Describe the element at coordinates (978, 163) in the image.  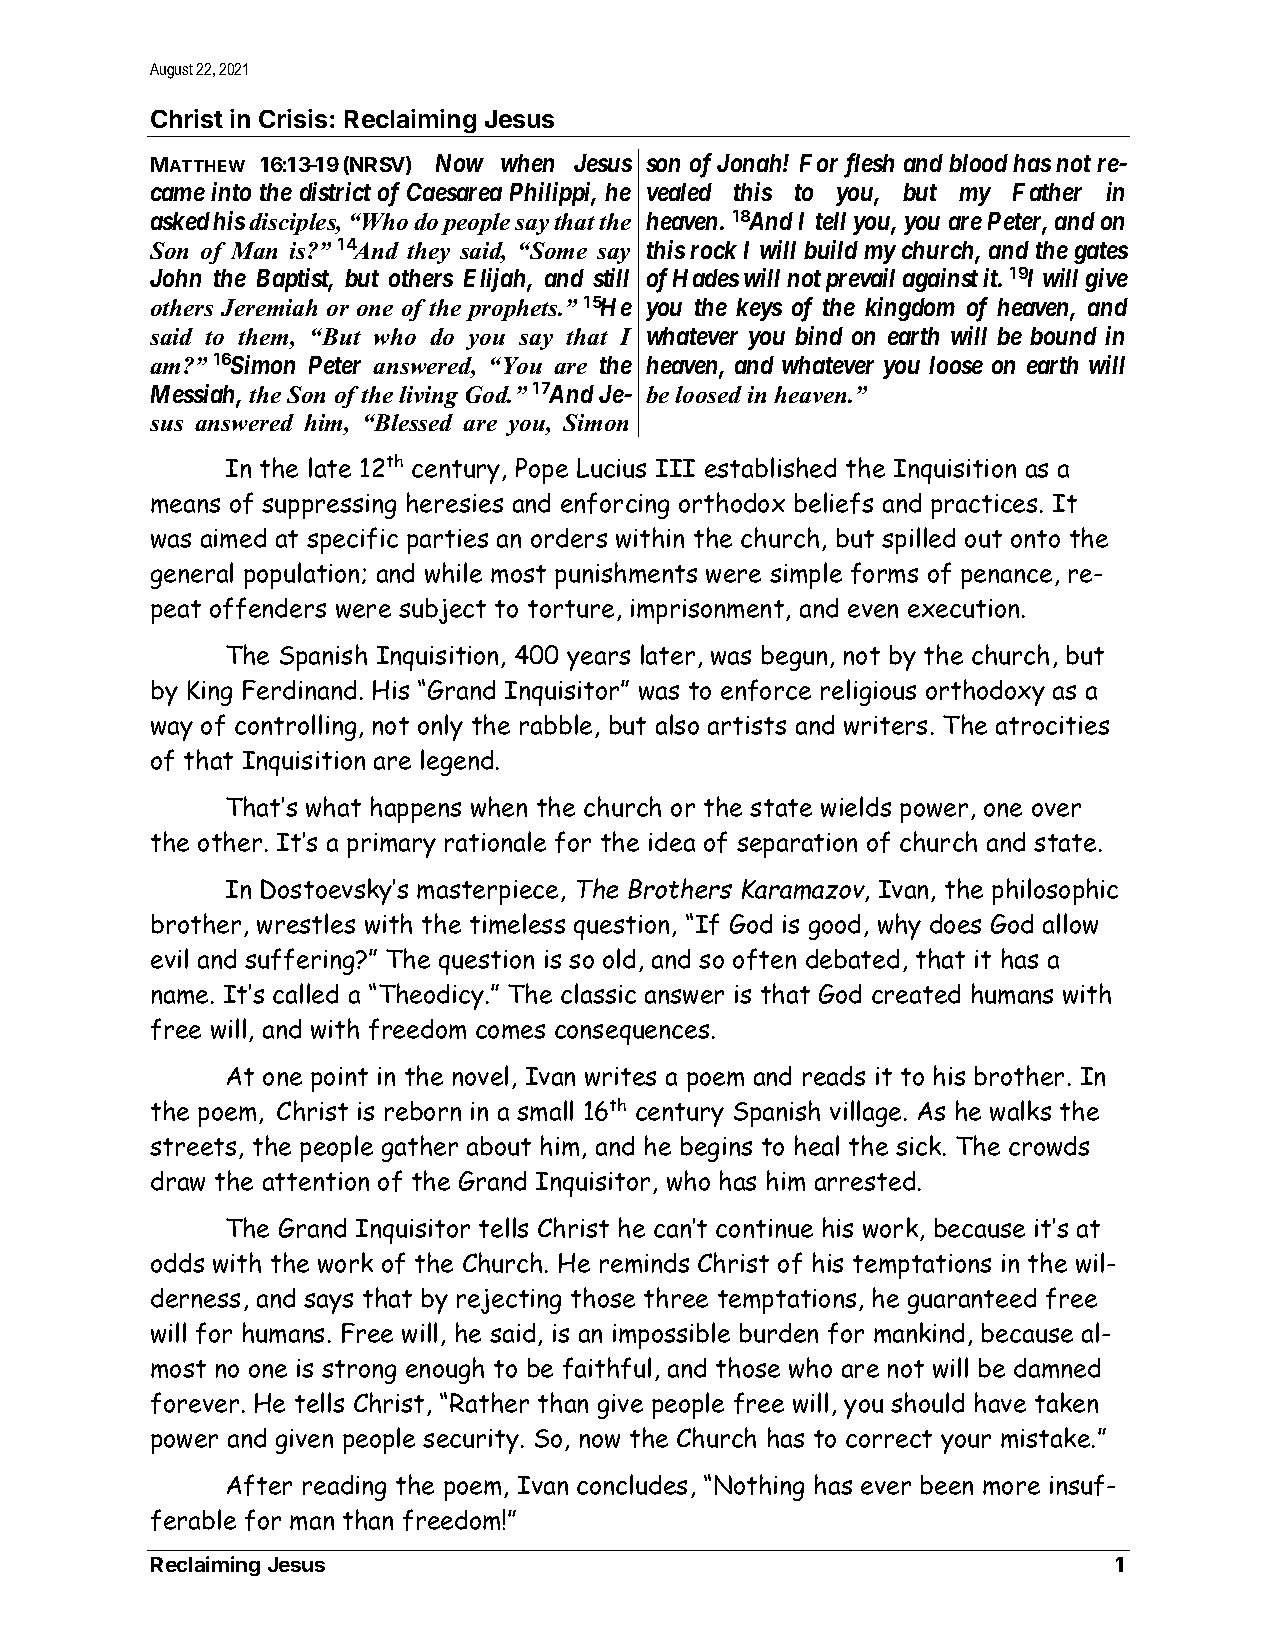
I see `blood` at that location.
